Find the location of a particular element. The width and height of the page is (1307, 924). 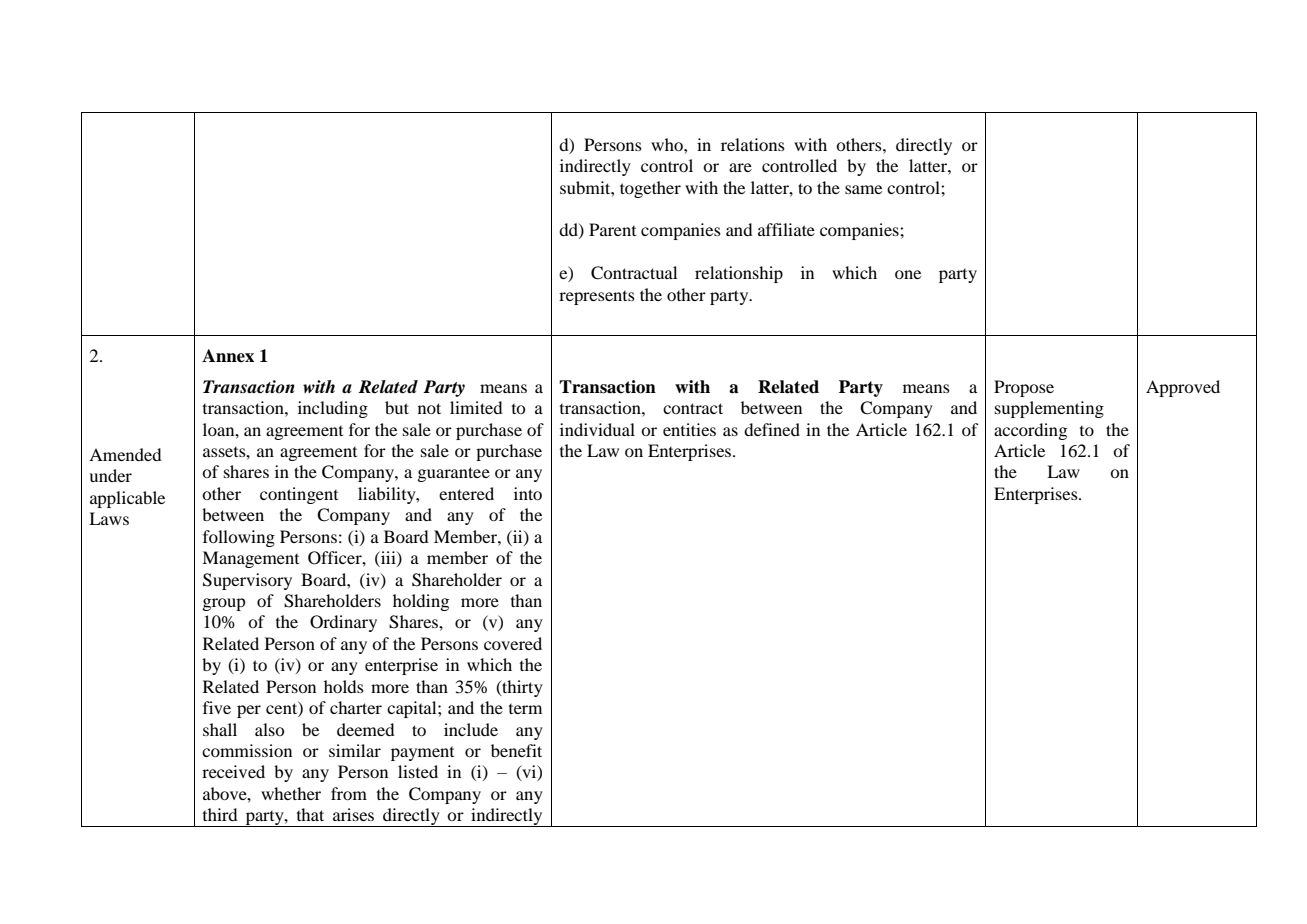

together is located at coordinates (650, 189).
